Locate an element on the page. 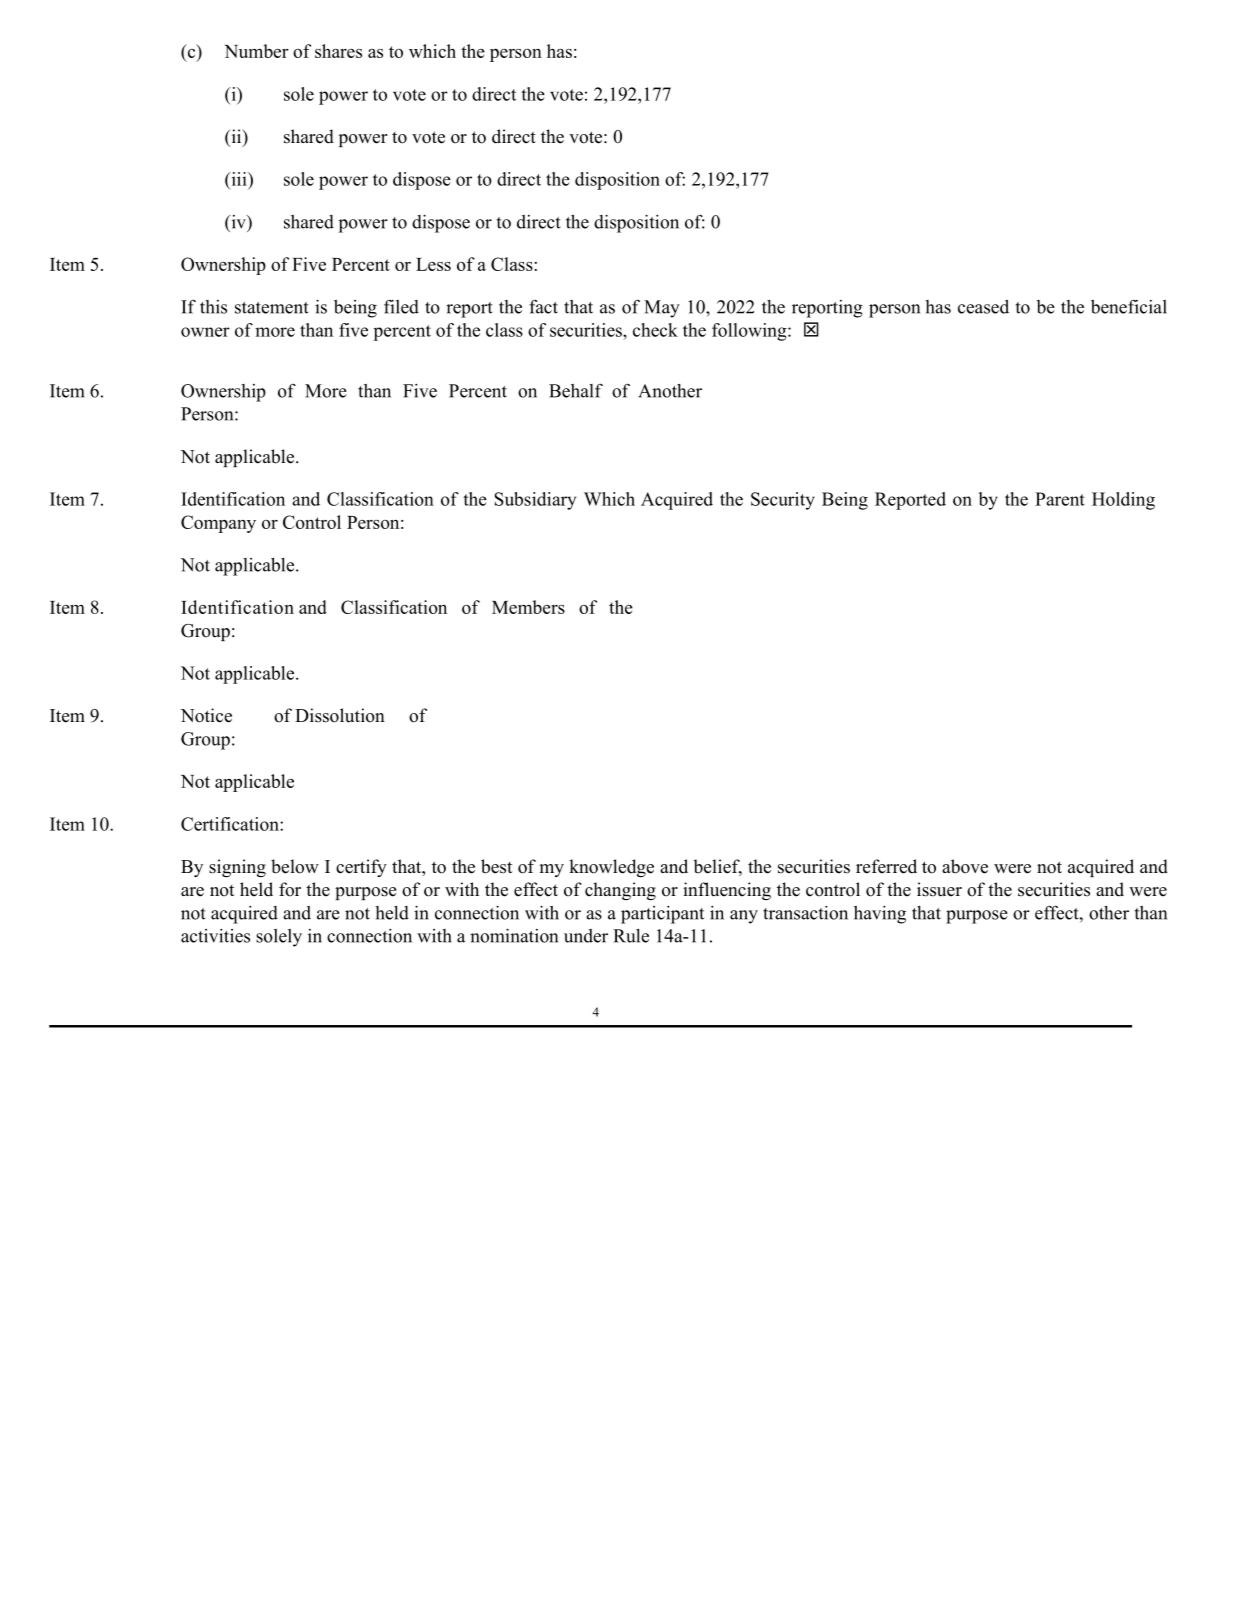 The image size is (1241, 1606). for is located at coordinates (290, 889).
